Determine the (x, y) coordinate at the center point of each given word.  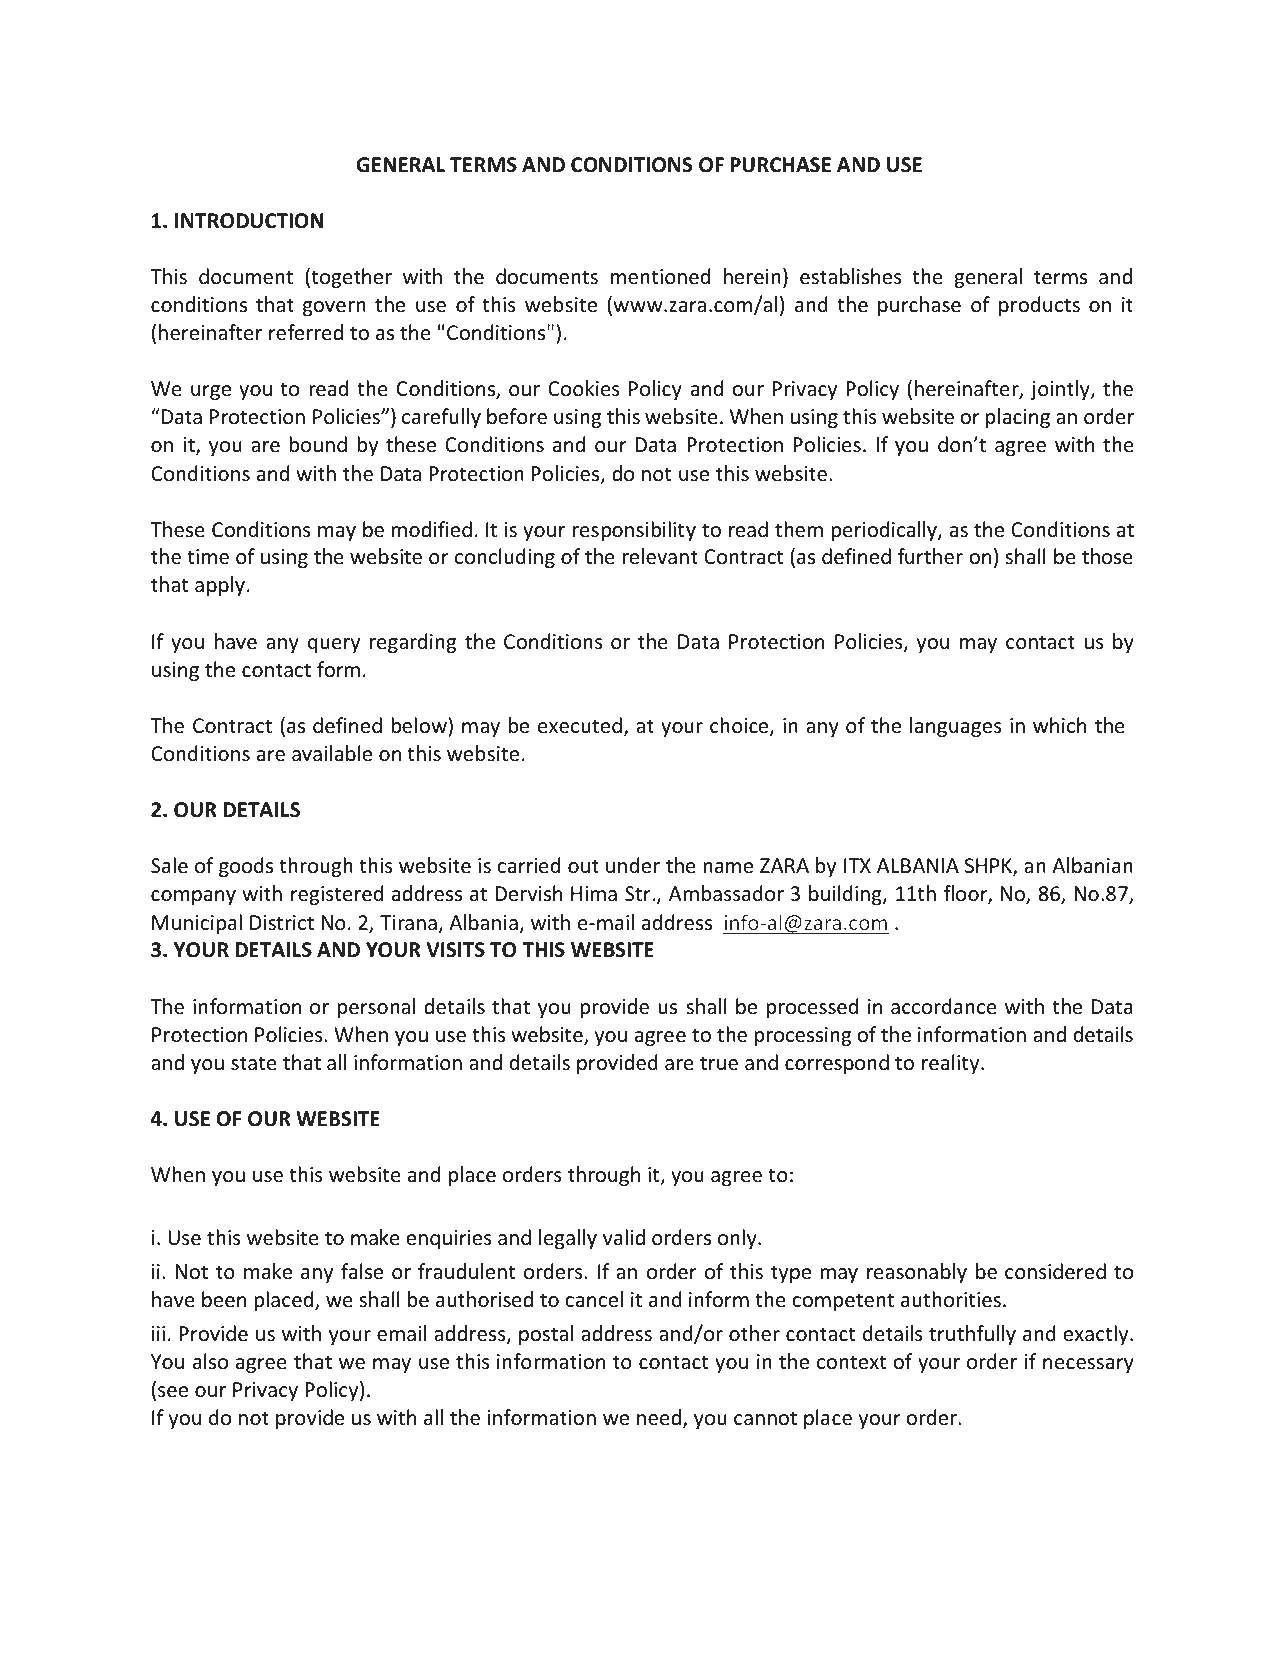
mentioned (660, 276)
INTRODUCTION (249, 221)
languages (956, 727)
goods (246, 867)
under (633, 865)
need (659, 1417)
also (210, 1361)
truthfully (972, 1335)
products (1039, 306)
